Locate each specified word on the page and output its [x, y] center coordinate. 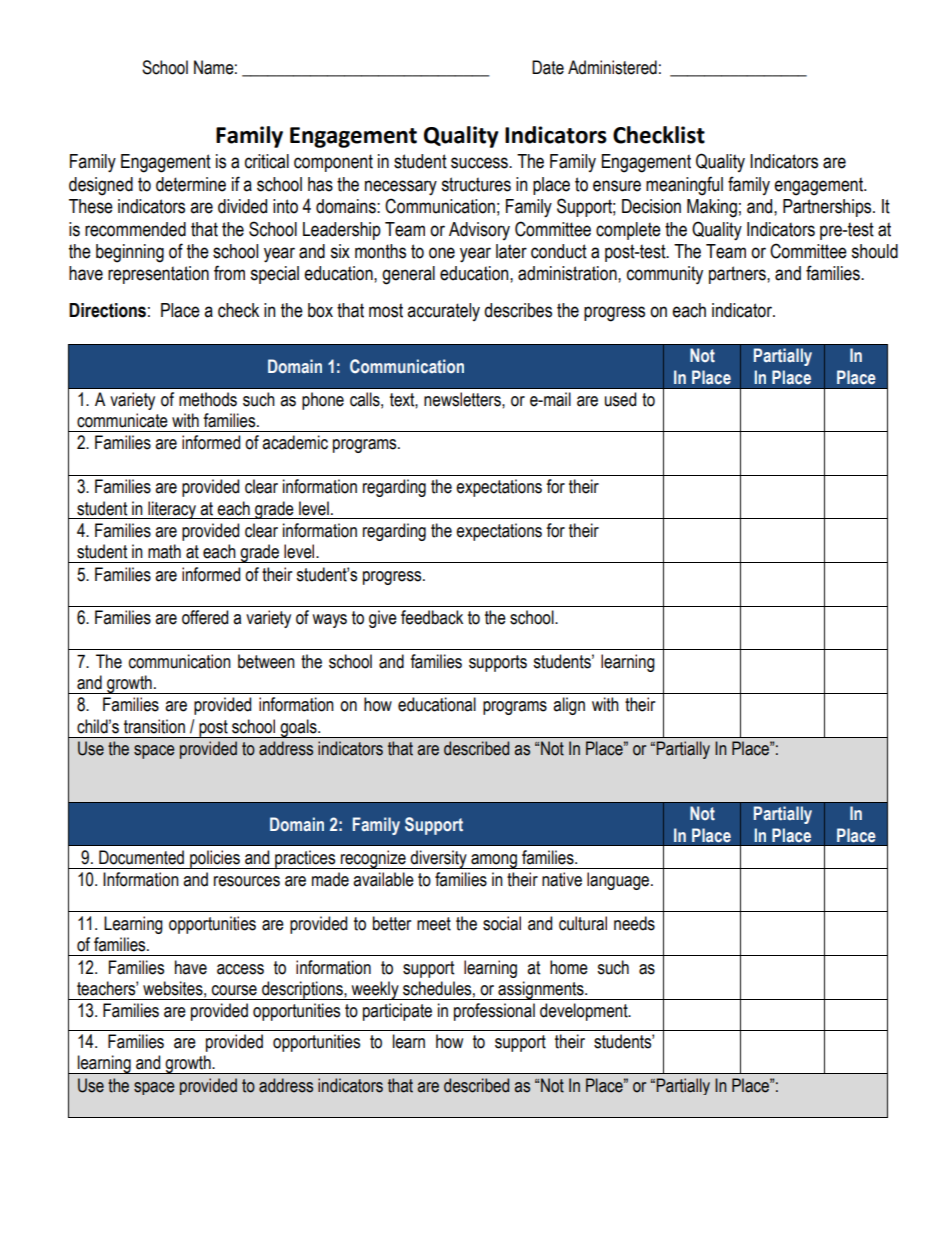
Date [548, 67]
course [234, 990]
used [620, 399]
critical [267, 161]
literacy [172, 510]
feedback [432, 617]
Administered [612, 67]
